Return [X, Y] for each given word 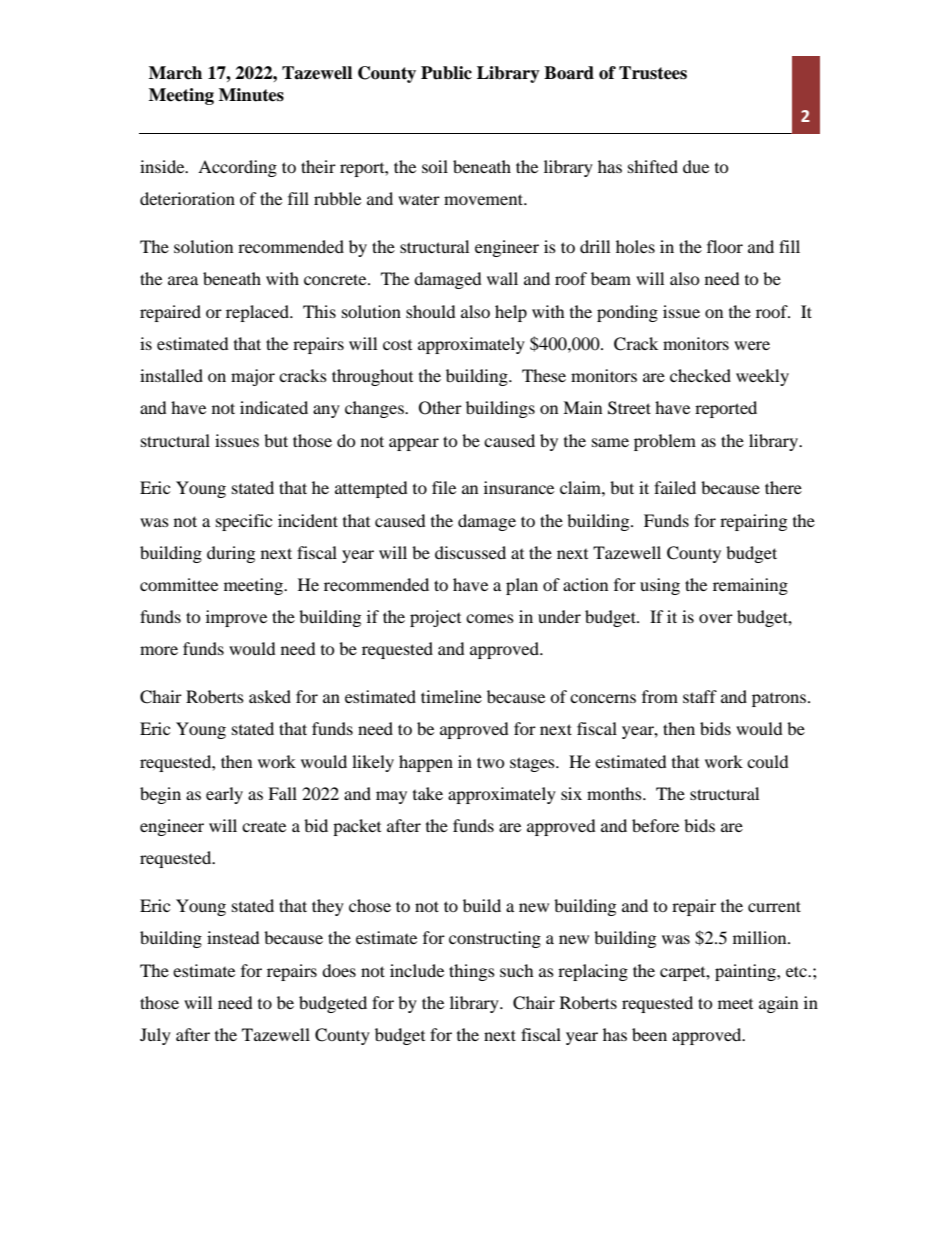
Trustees [653, 73]
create [264, 827]
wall [502, 278]
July [155, 1036]
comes [490, 618]
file [444, 487]
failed [675, 487]
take [428, 793]
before [655, 825]
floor [725, 246]
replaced [258, 313]
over [716, 618]
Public [446, 73]
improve [236, 618]
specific [244, 522]
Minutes [251, 95]
